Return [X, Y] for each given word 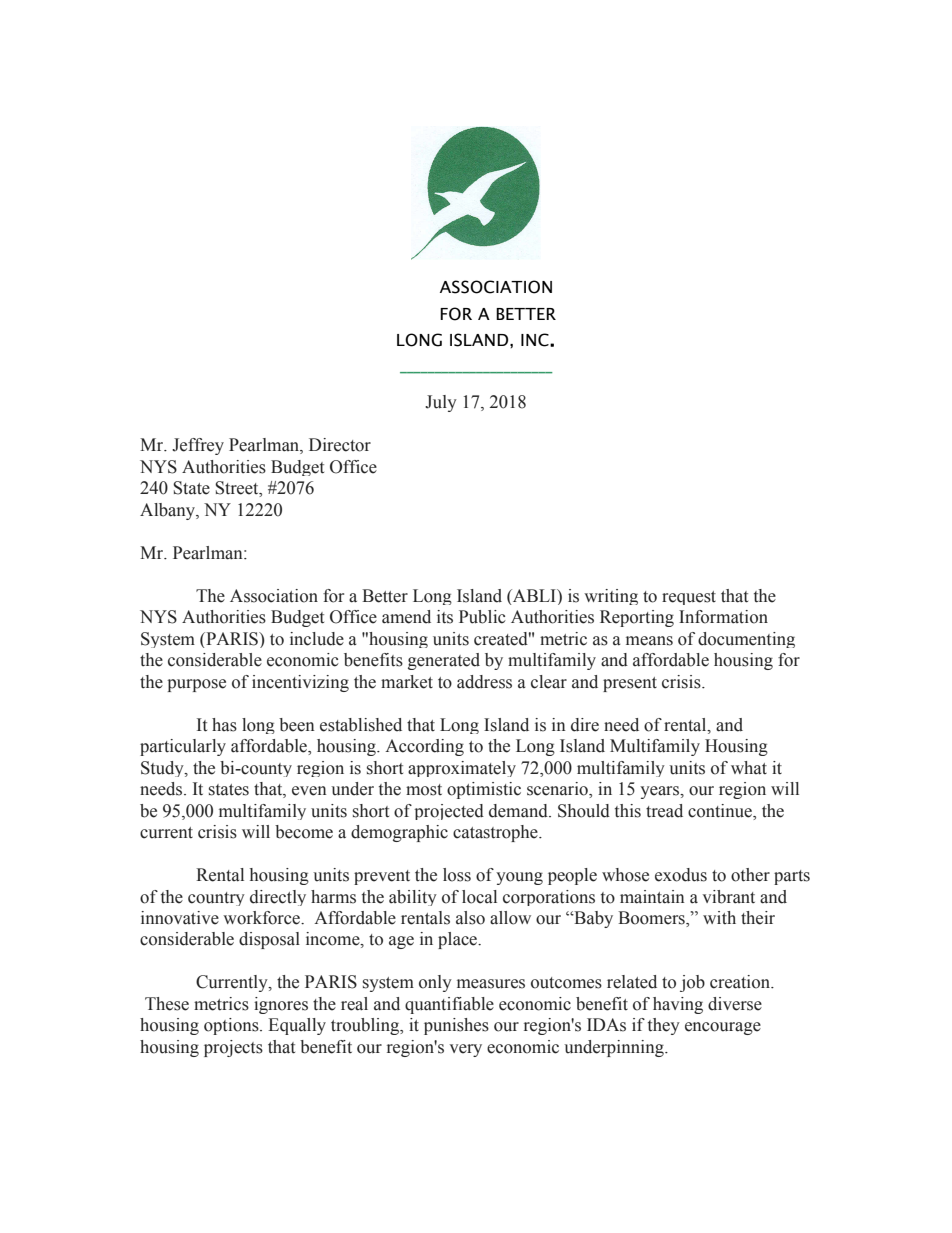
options [232, 1026]
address [484, 682]
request [689, 598]
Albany [168, 511]
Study [163, 769]
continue [721, 811]
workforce [262, 918]
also [470, 918]
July [441, 403]
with [719, 917]
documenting [746, 640]
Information [723, 617]
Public [482, 617]
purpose [196, 685]
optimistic [484, 790]
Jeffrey [198, 446]
